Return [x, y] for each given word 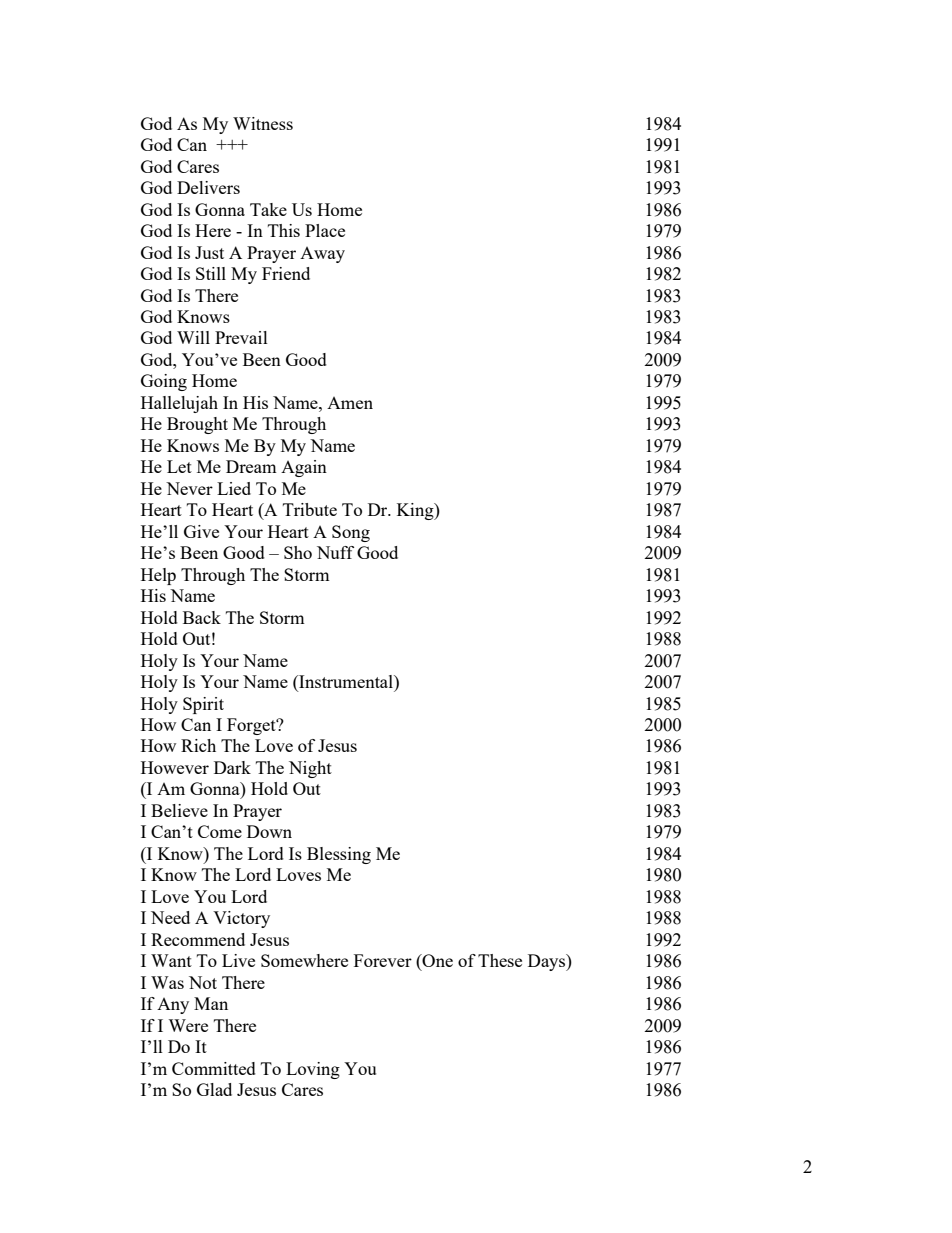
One [437, 960]
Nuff [335, 552]
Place [325, 230]
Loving [313, 1070]
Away [322, 255]
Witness [263, 123]
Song [351, 533]
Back [202, 617]
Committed [214, 1068]
